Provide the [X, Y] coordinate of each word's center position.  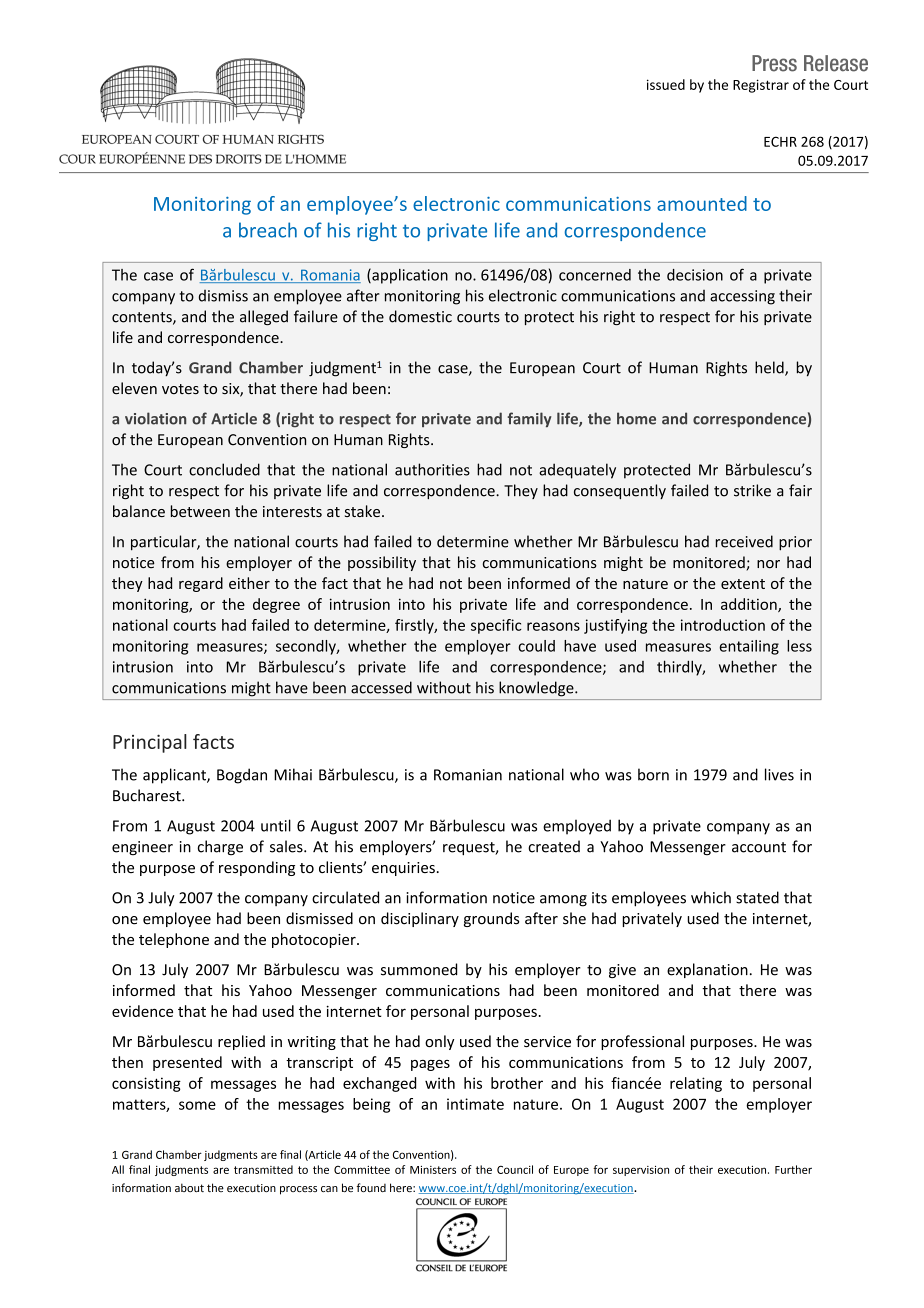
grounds [491, 919]
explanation [707, 970]
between [200, 511]
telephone [174, 940]
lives [779, 774]
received [744, 541]
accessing [742, 297]
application [409, 276]
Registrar [761, 86]
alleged [264, 317]
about [189, 1187]
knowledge [537, 689]
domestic [420, 316]
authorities [432, 469]
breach [268, 230]
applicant [175, 776]
